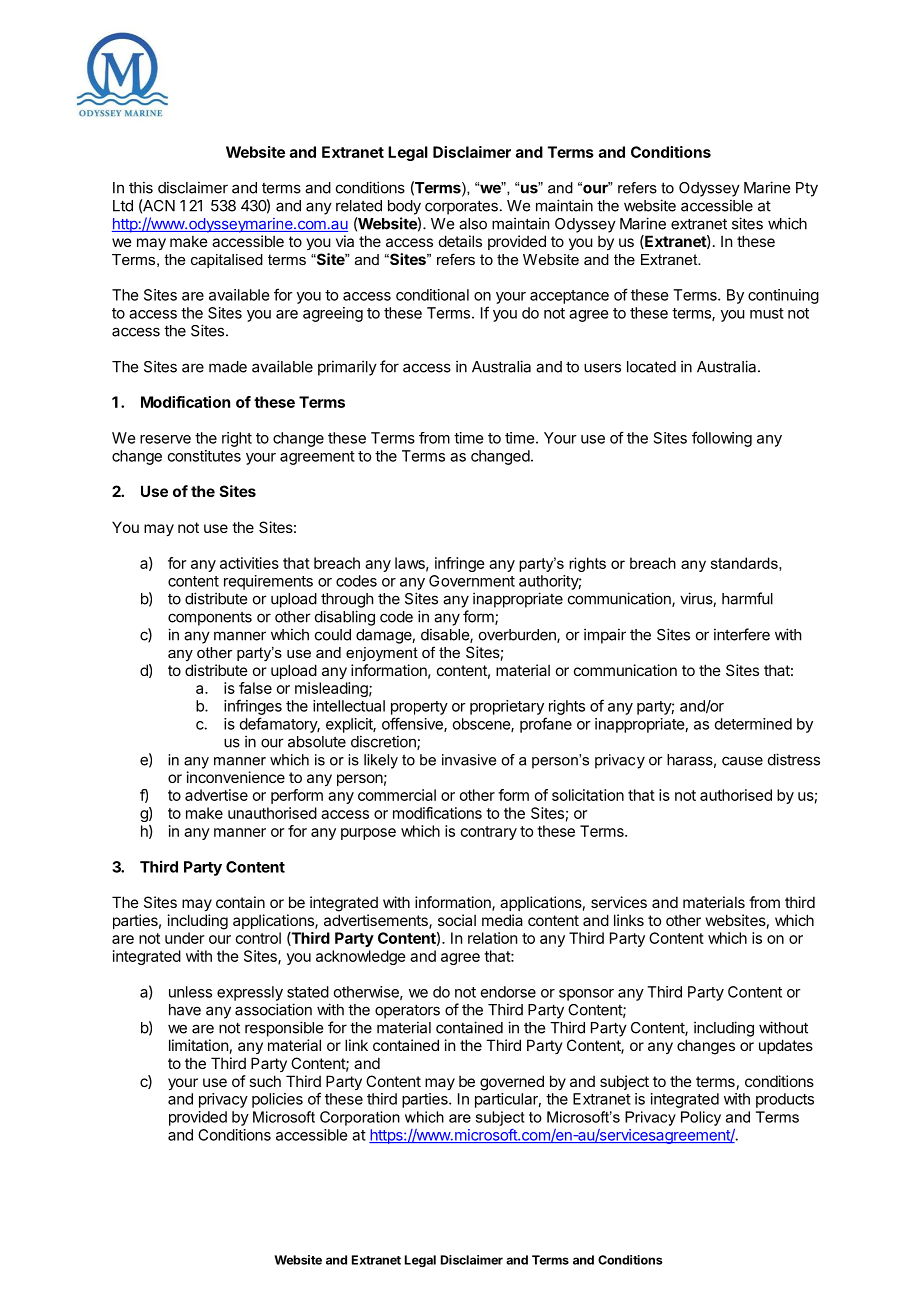  Describe the element at coordinates (184, 938) in the image. I see `under` at that location.
